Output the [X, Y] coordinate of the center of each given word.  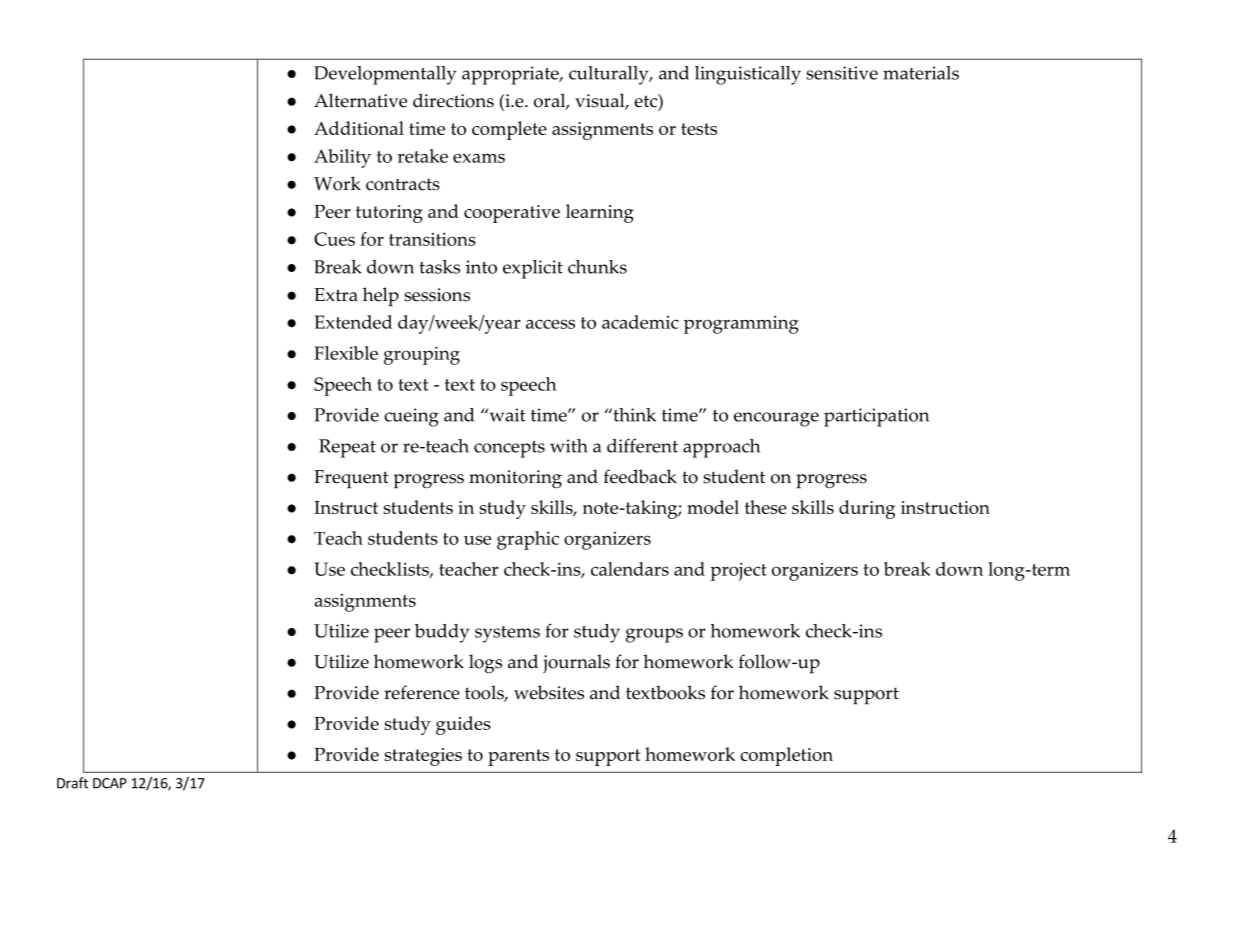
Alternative [360, 100]
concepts [509, 449]
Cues [334, 239]
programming [741, 325]
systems [507, 634]
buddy [442, 633]
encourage [776, 419]
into [481, 267]
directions [453, 100]
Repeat [347, 448]
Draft [72, 783]
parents [518, 757]
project [738, 572]
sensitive [842, 73]
